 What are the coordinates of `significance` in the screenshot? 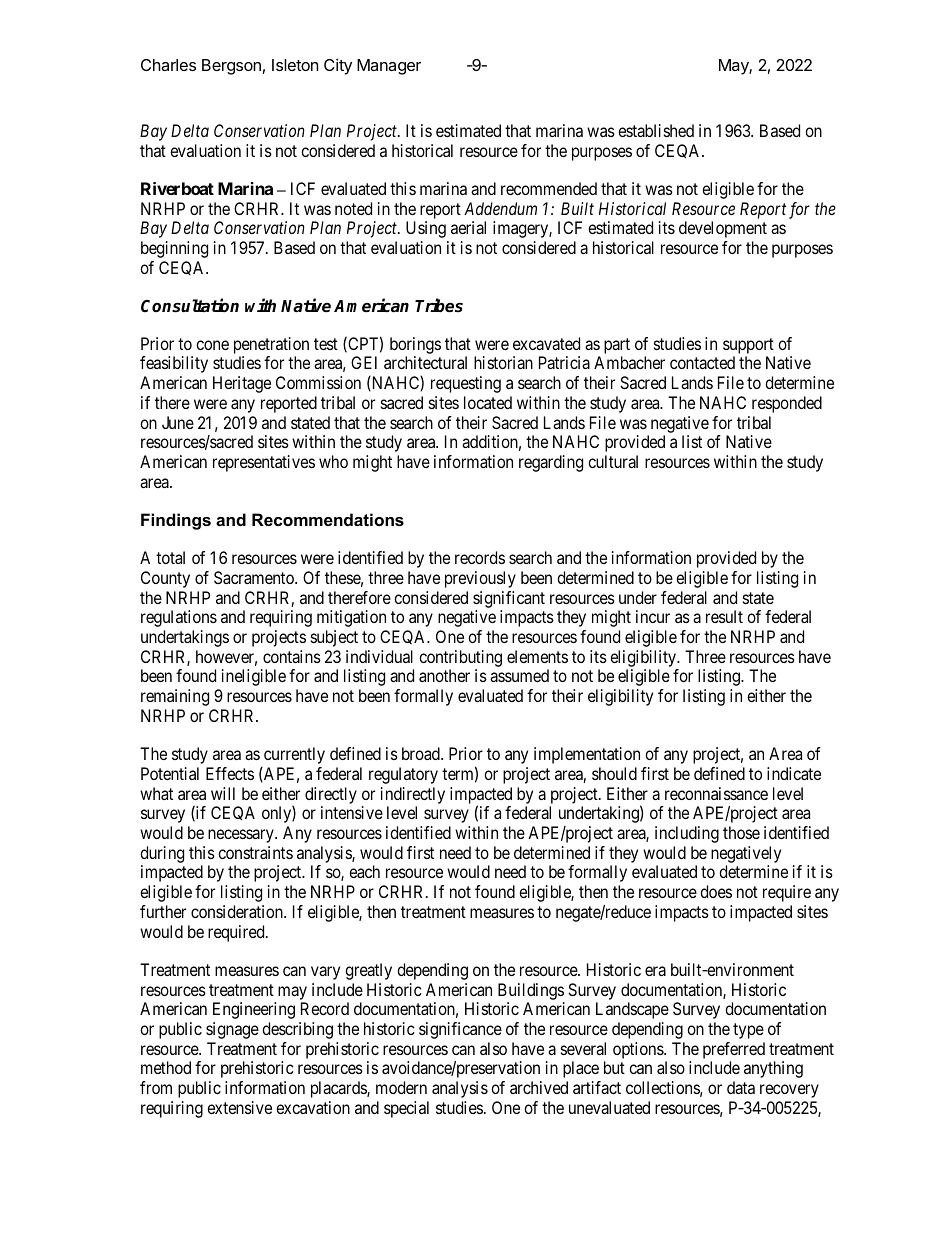 It's located at (460, 1030).
